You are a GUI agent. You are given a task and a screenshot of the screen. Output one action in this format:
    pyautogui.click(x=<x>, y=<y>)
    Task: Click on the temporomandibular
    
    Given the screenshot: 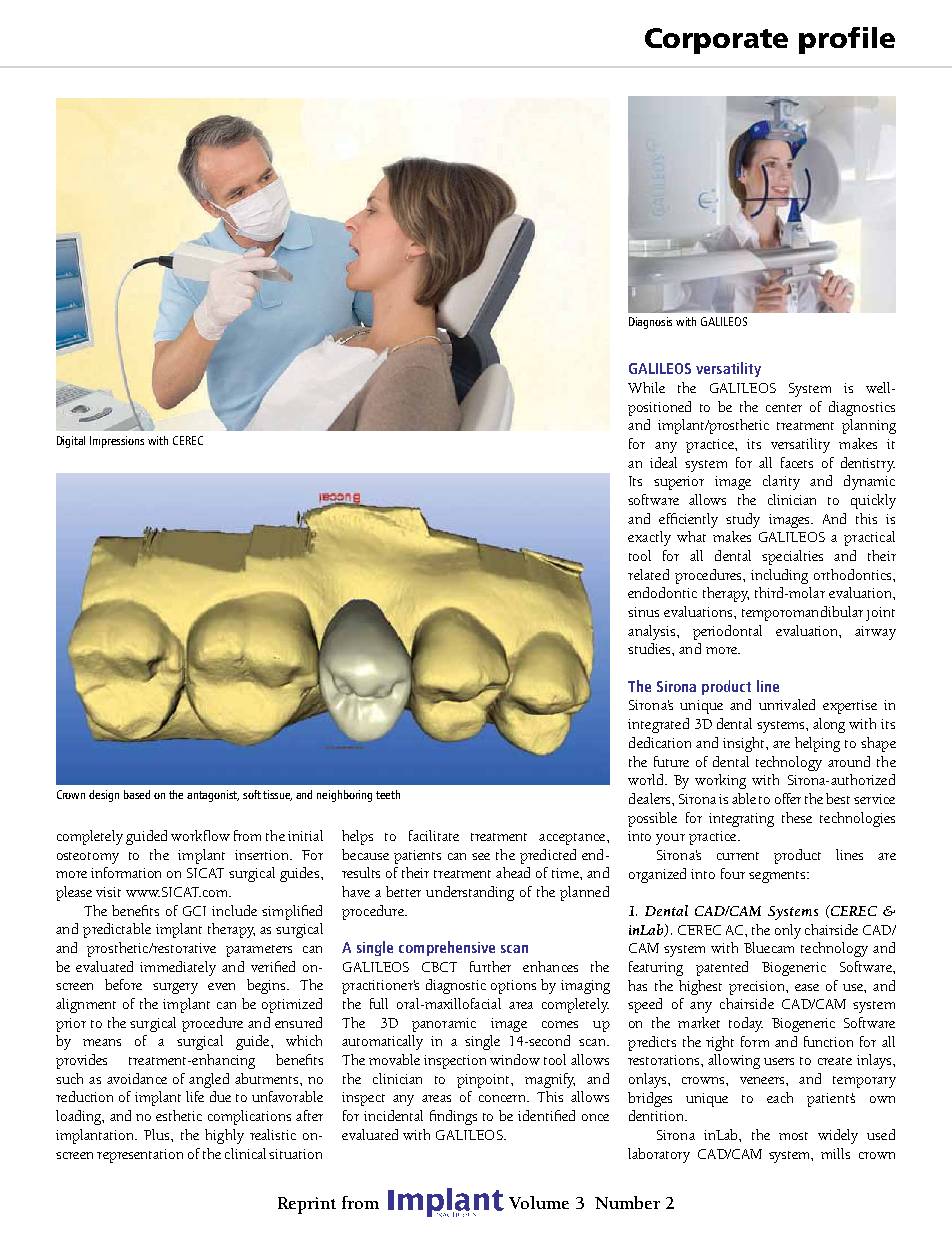 What is the action you would take?
    pyautogui.click(x=802, y=613)
